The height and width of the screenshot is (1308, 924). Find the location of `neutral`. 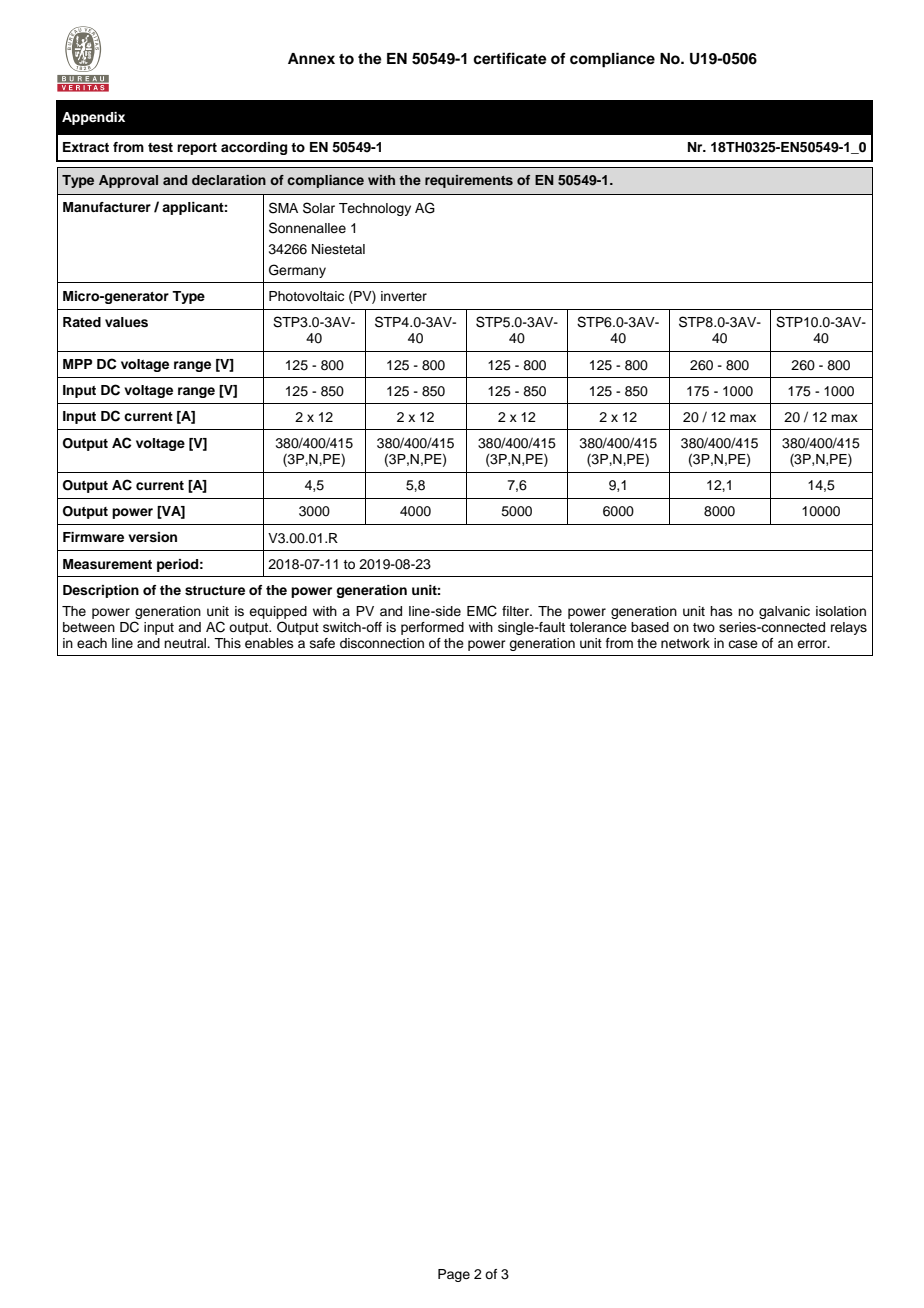

neutral is located at coordinates (186, 643).
